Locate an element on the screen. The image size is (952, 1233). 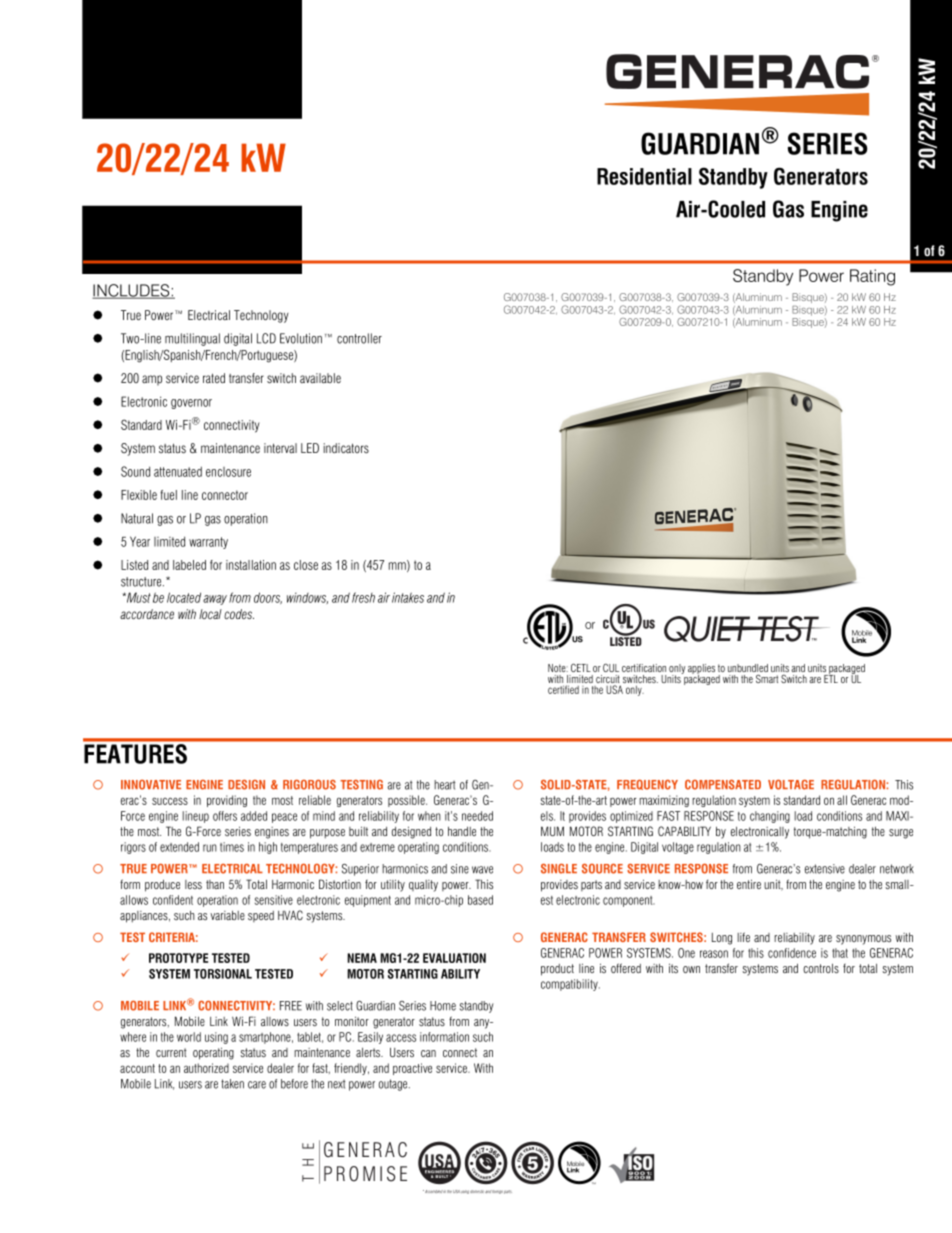
controller is located at coordinates (359, 338).
